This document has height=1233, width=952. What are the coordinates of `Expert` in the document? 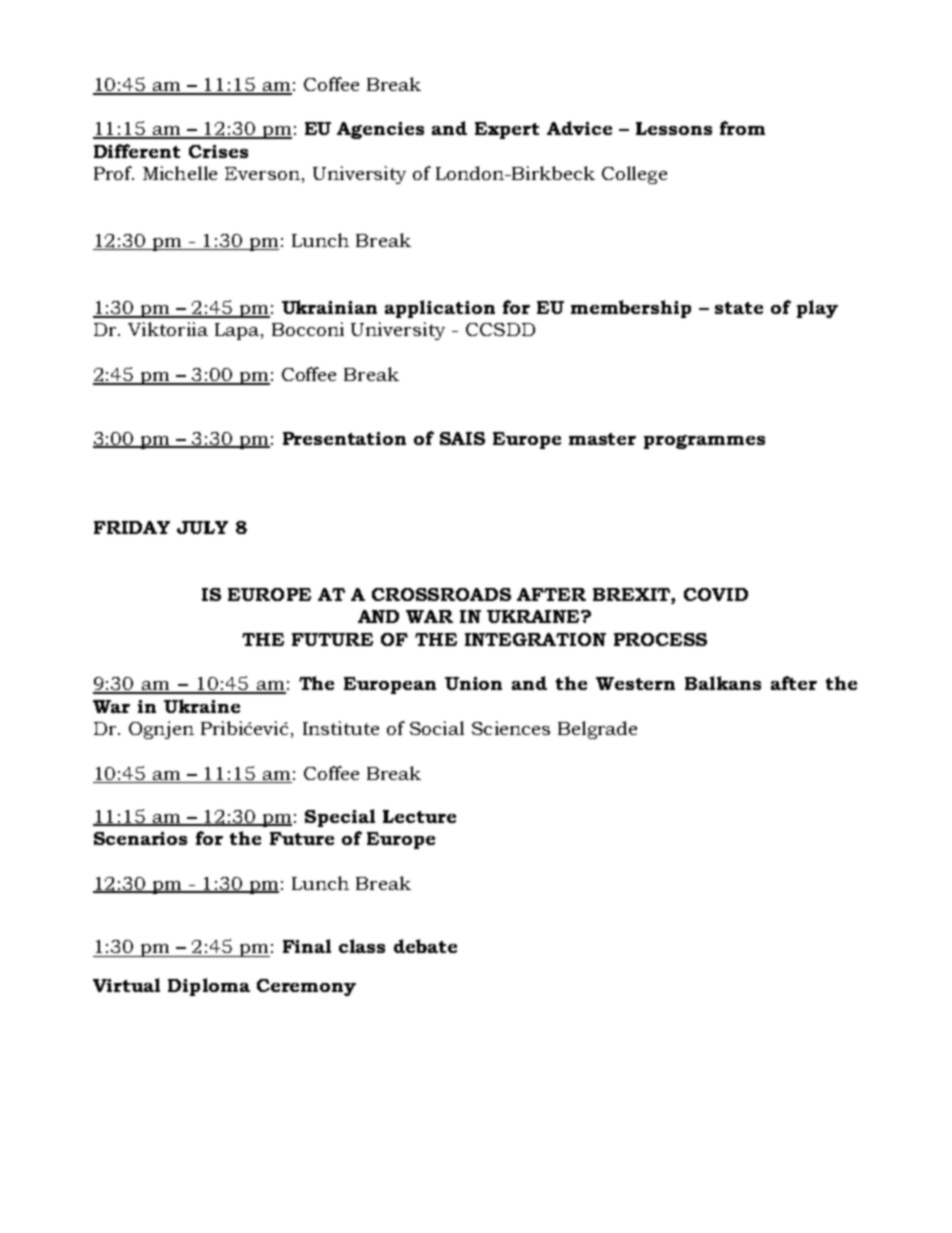 It's located at (507, 130).
